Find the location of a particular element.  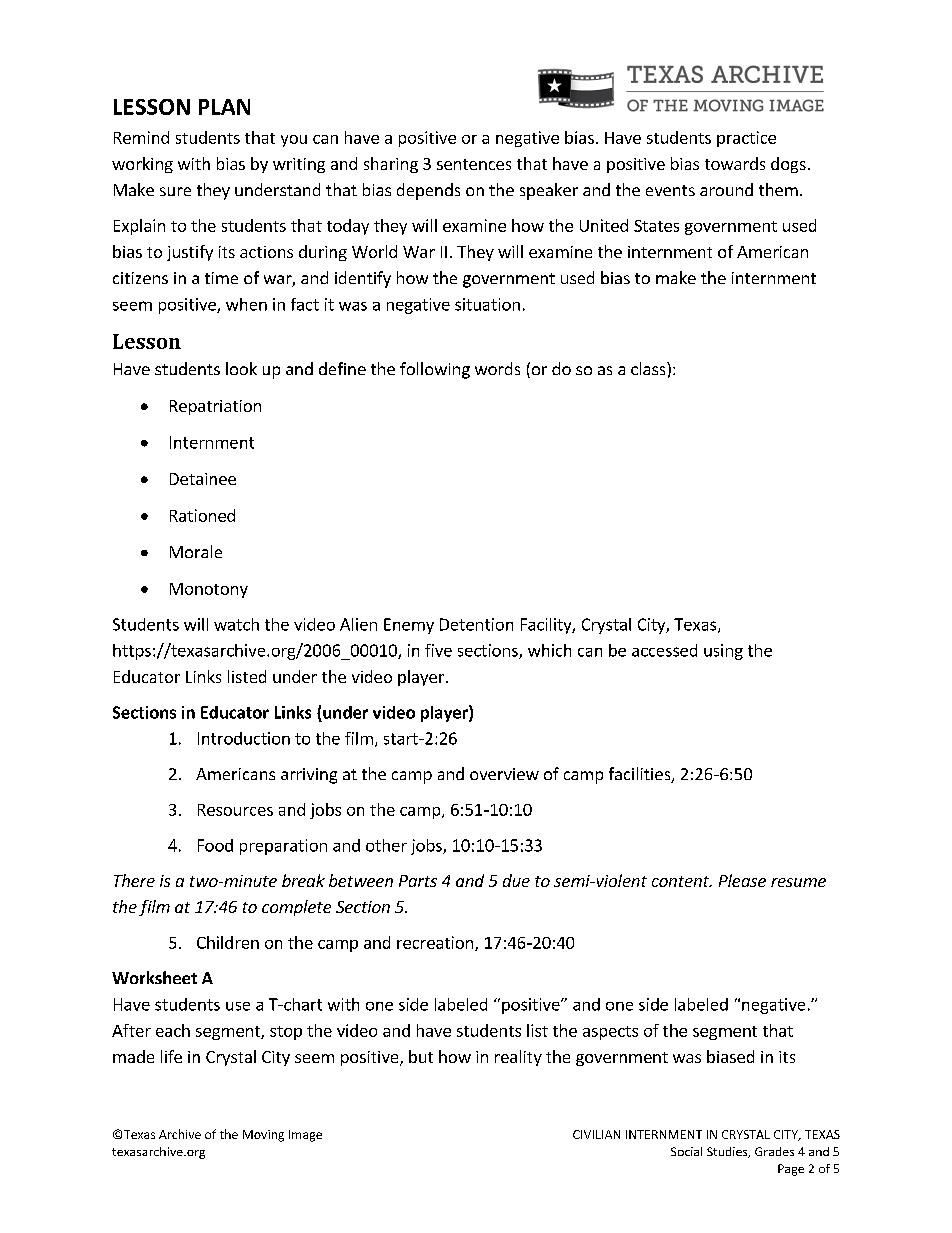

but is located at coordinates (421, 1056).
